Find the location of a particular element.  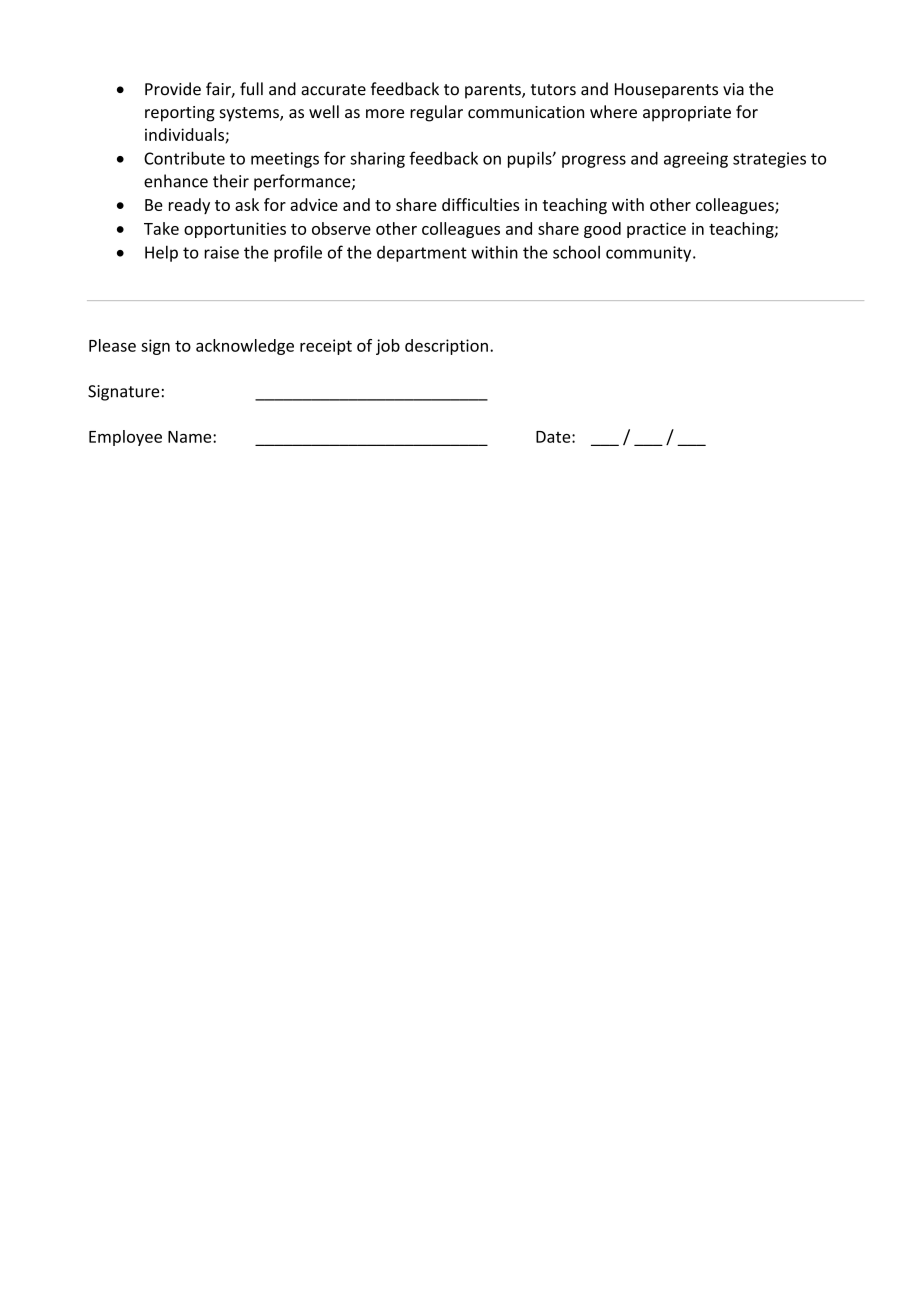

description is located at coordinates (446, 347).
